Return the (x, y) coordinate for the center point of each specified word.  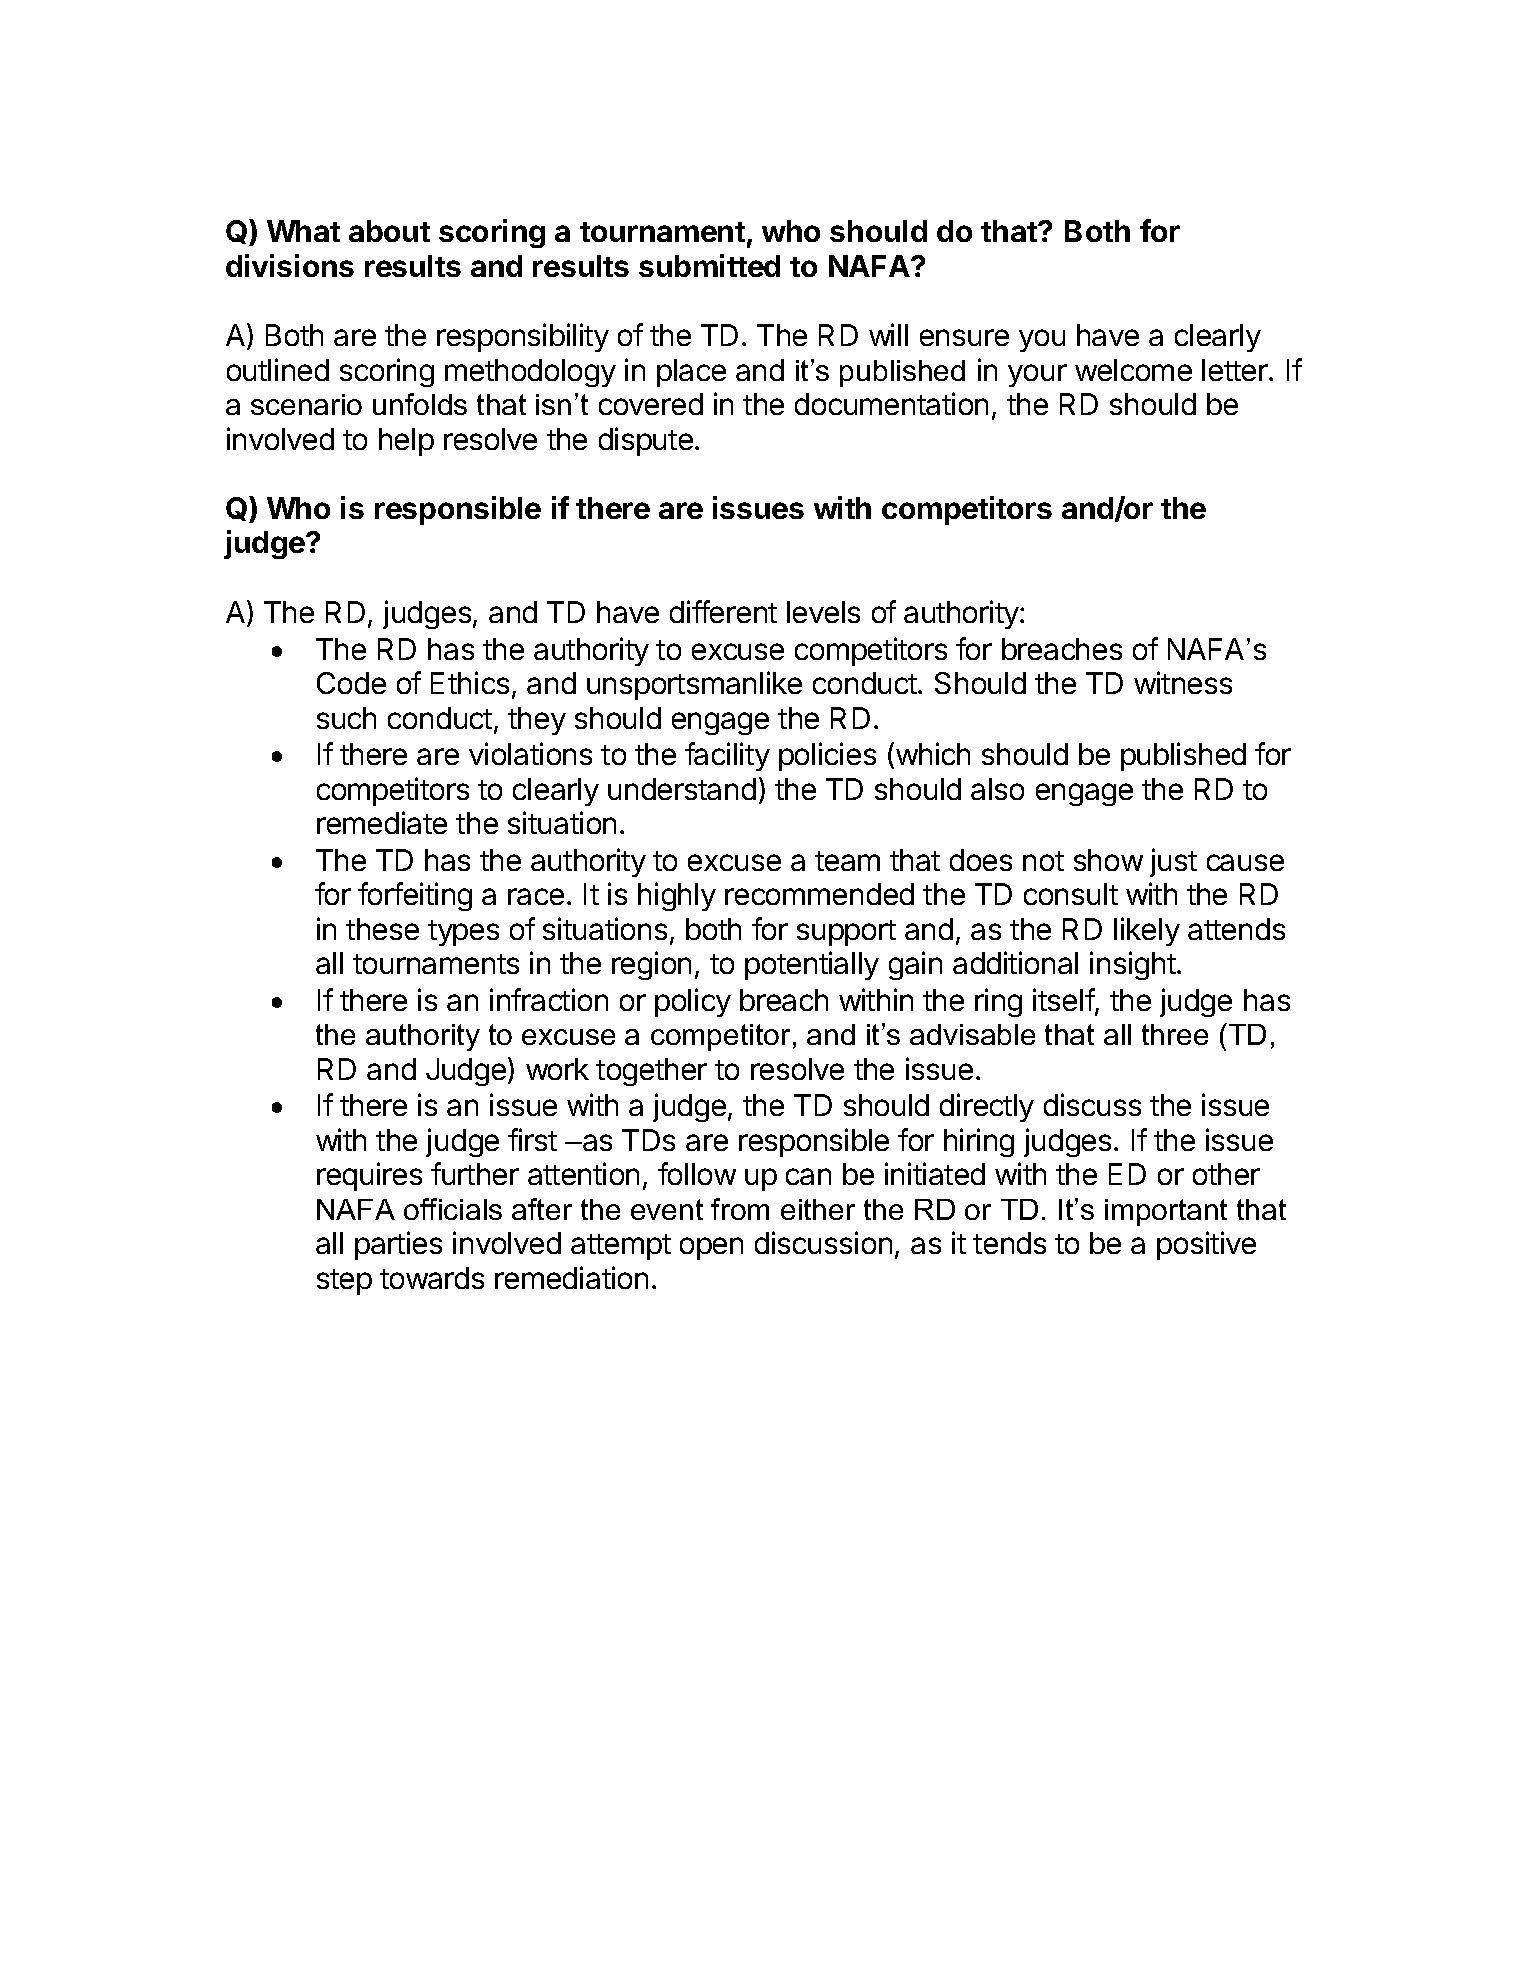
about (389, 231)
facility (727, 756)
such (346, 718)
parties (398, 1245)
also (997, 789)
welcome (1133, 370)
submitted (709, 265)
